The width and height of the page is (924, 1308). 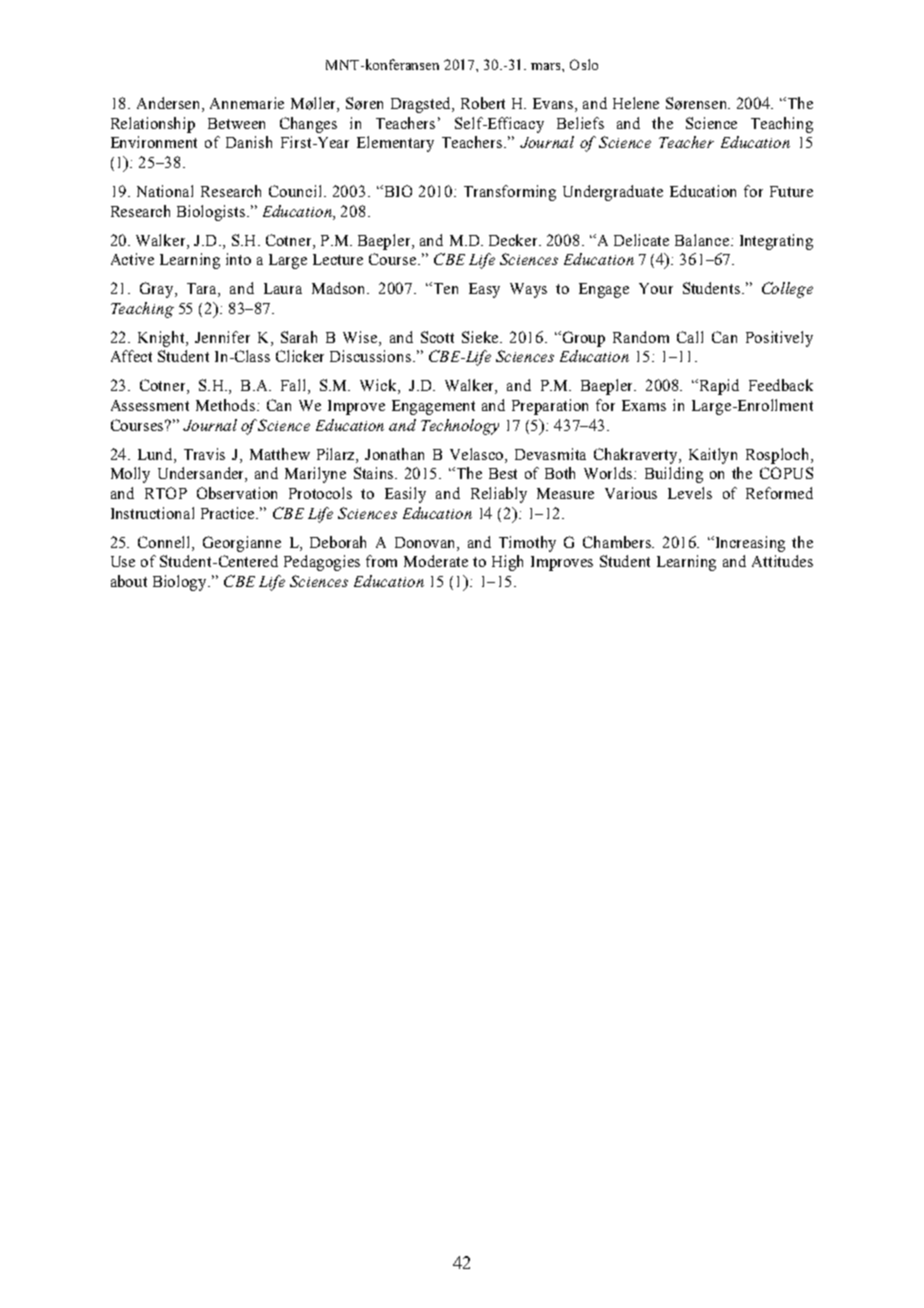 What do you see at coordinates (436, 561) in the page?
I see `Moderate` at bounding box center [436, 561].
